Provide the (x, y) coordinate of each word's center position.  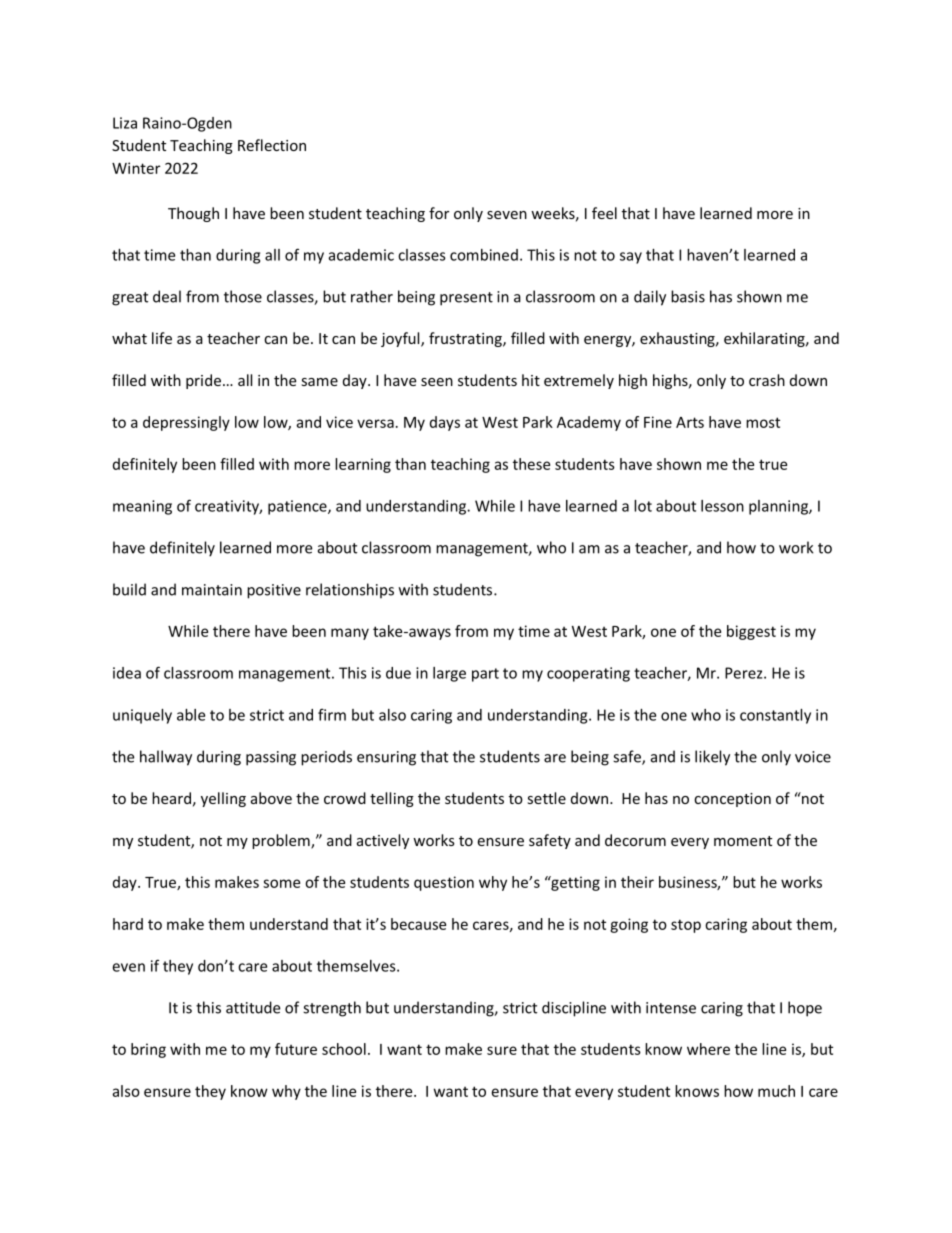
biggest (751, 632)
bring (148, 1050)
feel (604, 213)
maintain (212, 590)
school (344, 1049)
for (439, 213)
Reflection (272, 145)
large (449, 674)
